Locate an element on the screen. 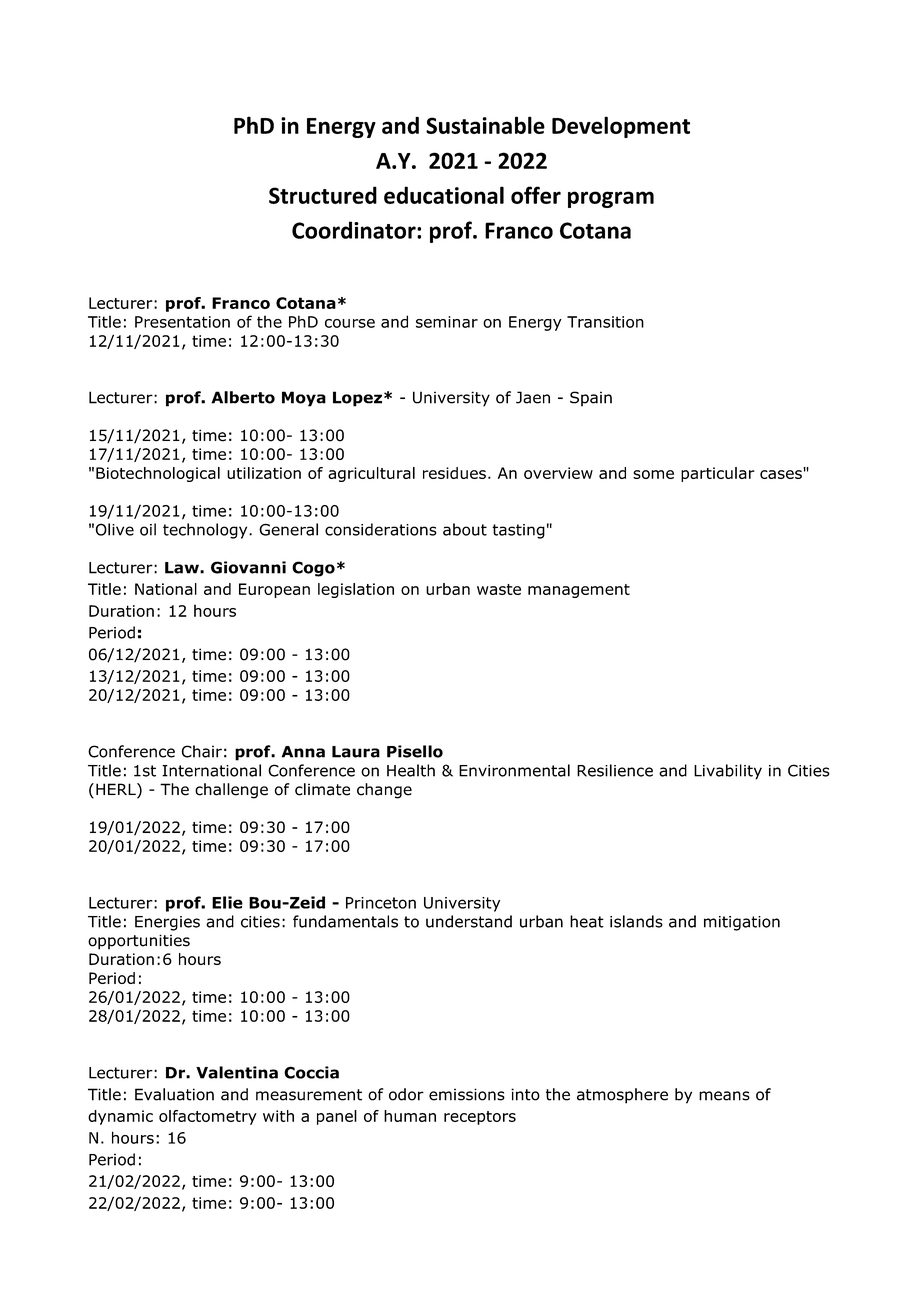  Evaluation is located at coordinates (174, 1094).
